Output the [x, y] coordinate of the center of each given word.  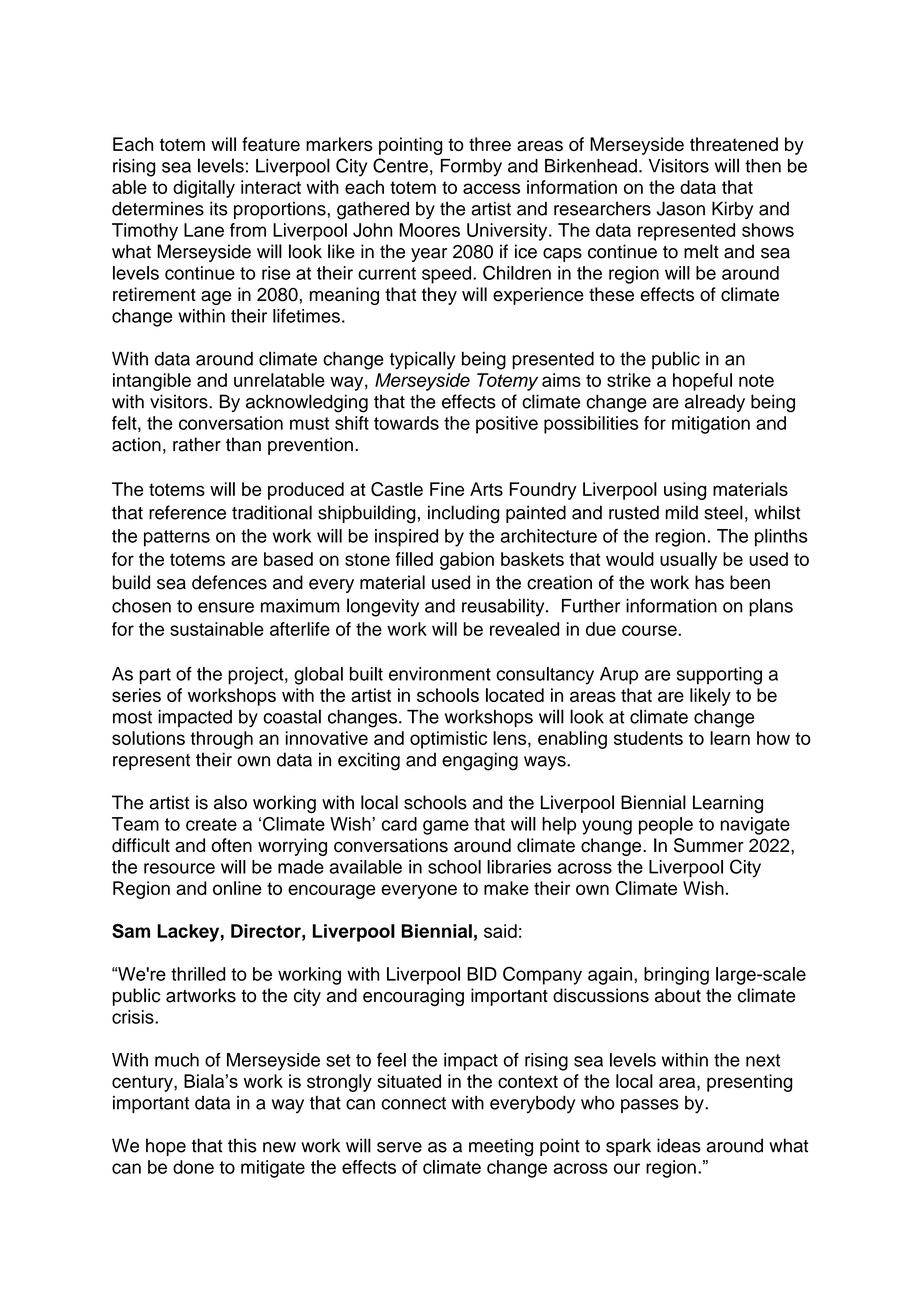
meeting [501, 1147]
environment [440, 674]
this [242, 1145]
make [506, 888]
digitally [204, 189]
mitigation [711, 425]
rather [197, 444]
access [491, 188]
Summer [709, 845]
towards [406, 423]
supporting [719, 676]
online [237, 888]
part [155, 676]
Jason [681, 208]
